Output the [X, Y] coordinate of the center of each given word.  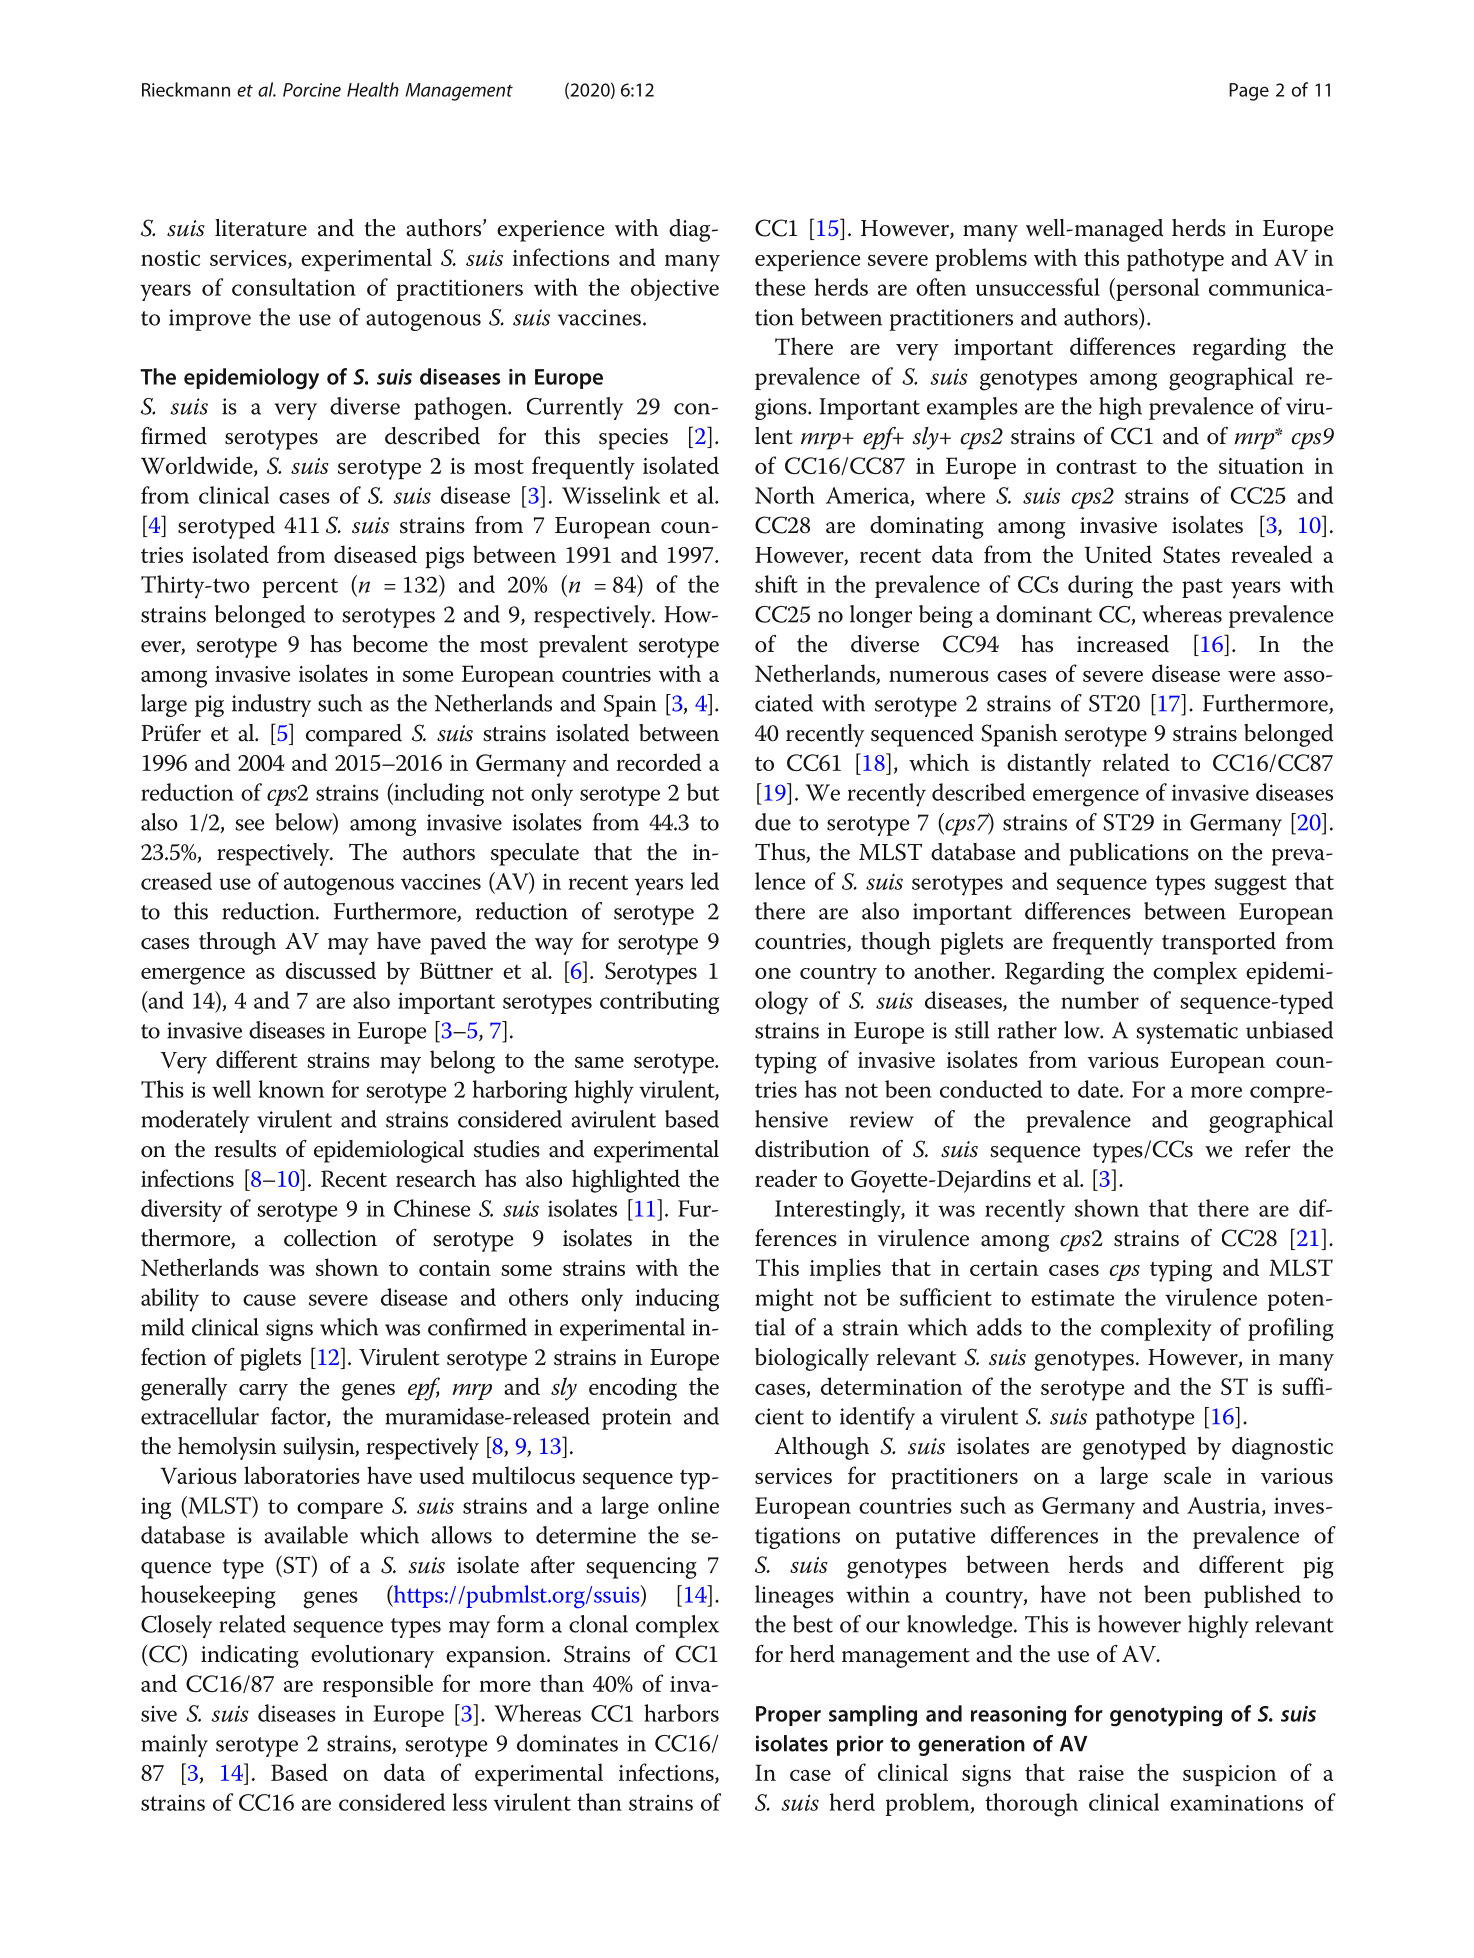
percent [300, 588]
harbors [681, 1713]
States [1191, 554]
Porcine [312, 90]
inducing [677, 1300]
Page [1249, 92]
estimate [1073, 1298]
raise [1101, 1773]
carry [263, 1392]
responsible [378, 1686]
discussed [331, 970]
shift [776, 584]
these [780, 287]
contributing [659, 1002]
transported [1219, 943]
